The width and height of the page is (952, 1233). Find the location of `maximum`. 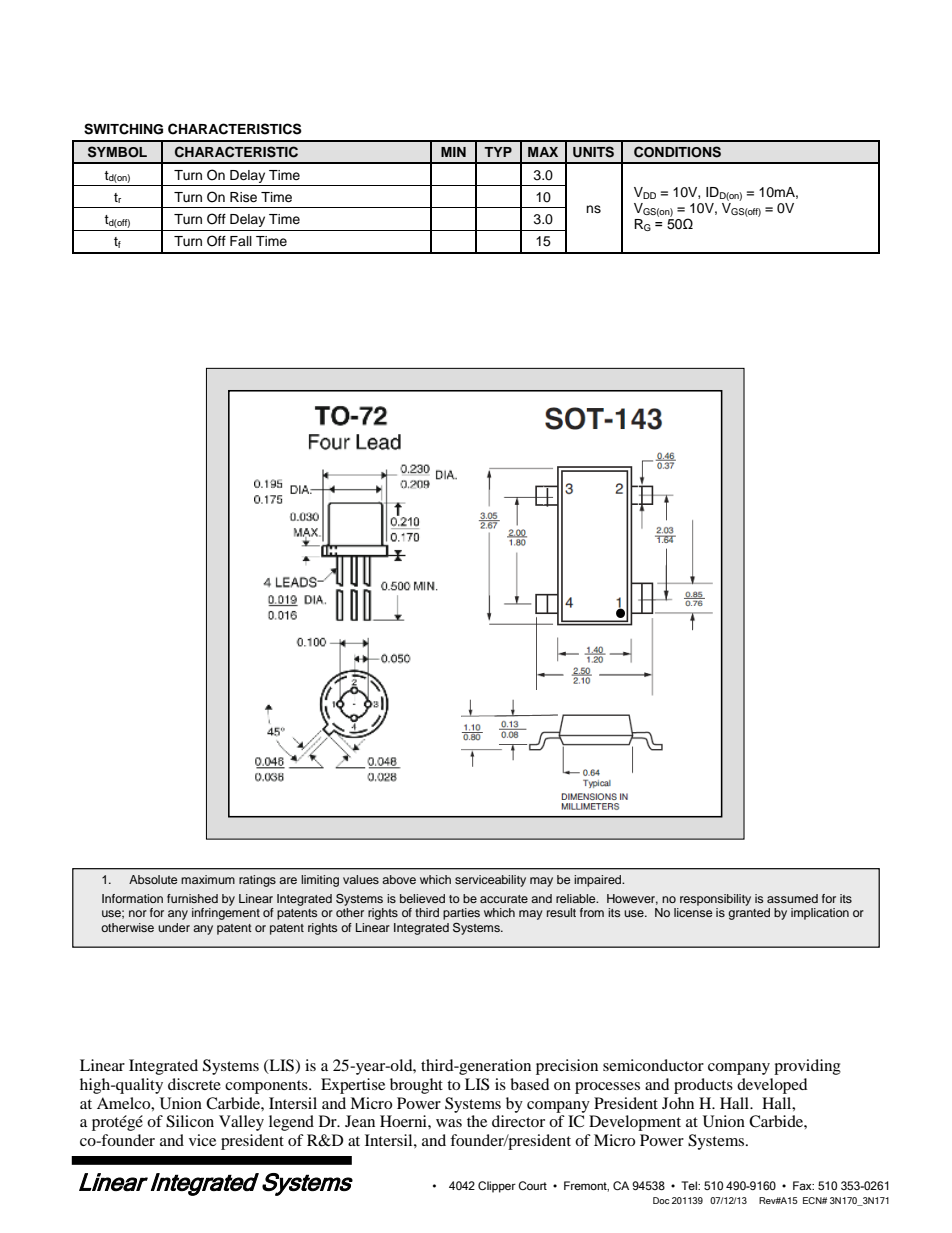

maximum is located at coordinates (208, 879).
